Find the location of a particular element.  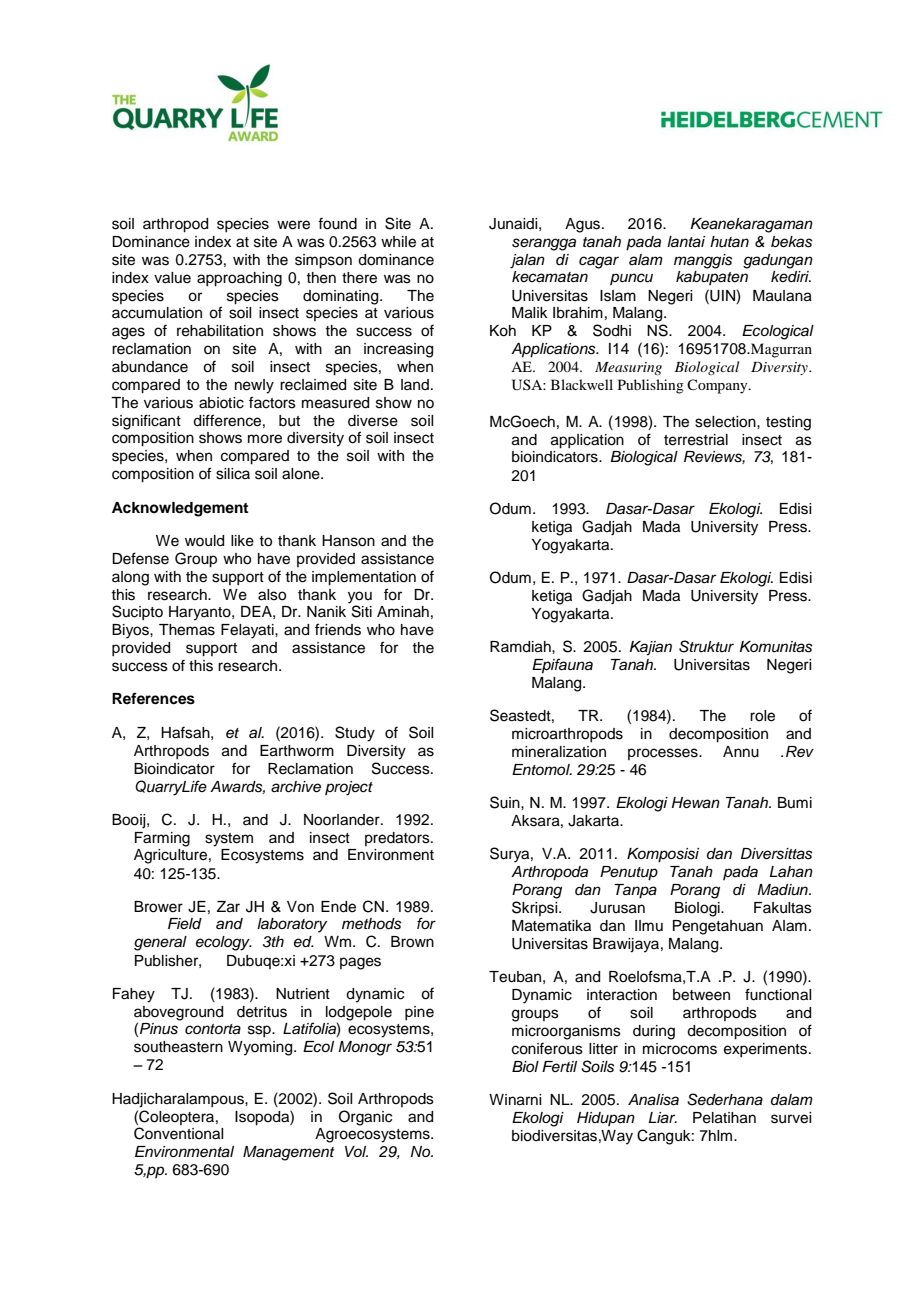

Conventional is located at coordinates (178, 1133).
